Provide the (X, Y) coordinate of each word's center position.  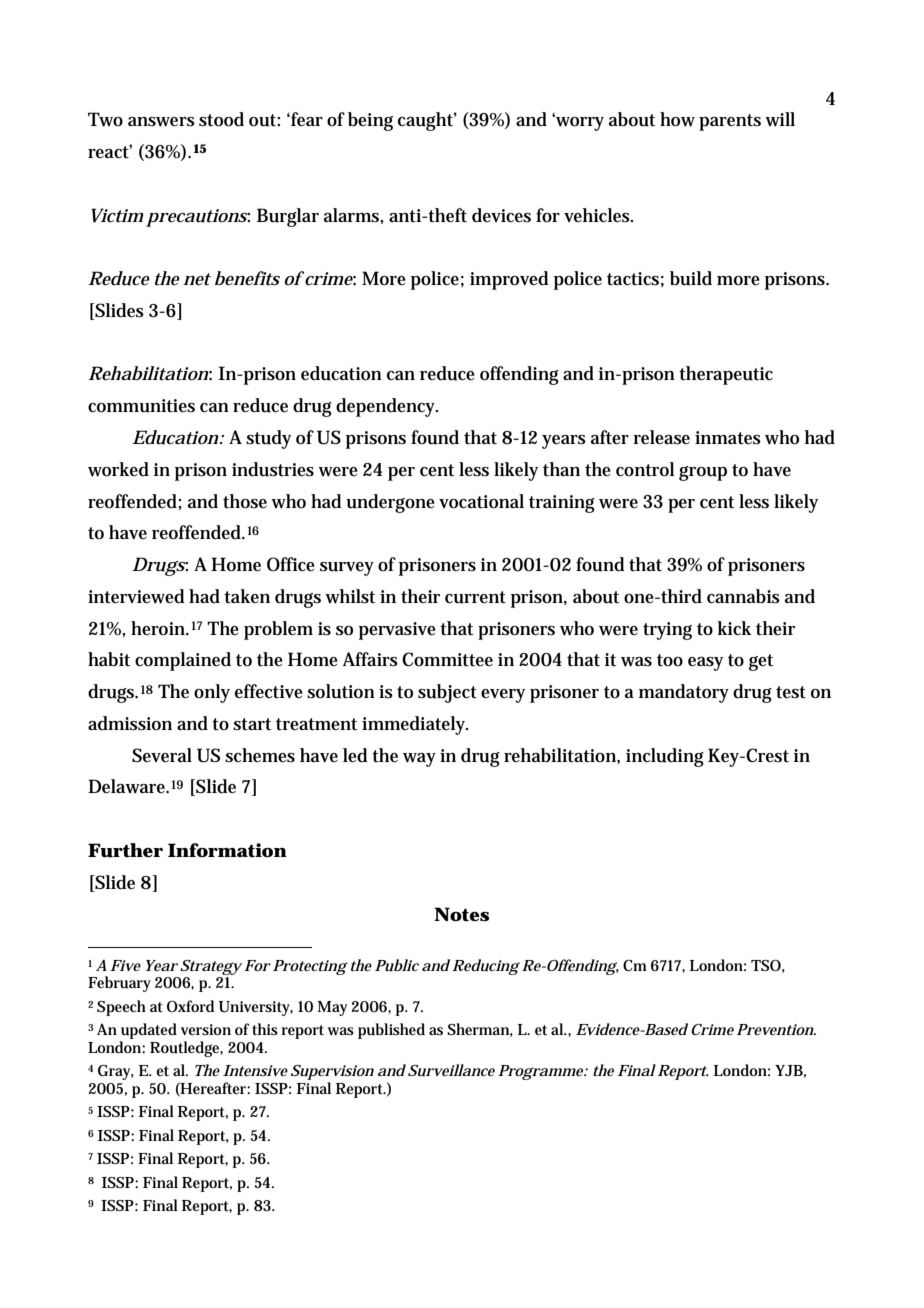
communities (141, 406)
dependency (387, 407)
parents (730, 122)
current (475, 597)
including (665, 757)
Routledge (186, 1049)
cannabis (743, 596)
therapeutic (726, 375)
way (419, 760)
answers (161, 122)
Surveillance (451, 1070)
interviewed (136, 596)
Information (227, 850)
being (370, 121)
